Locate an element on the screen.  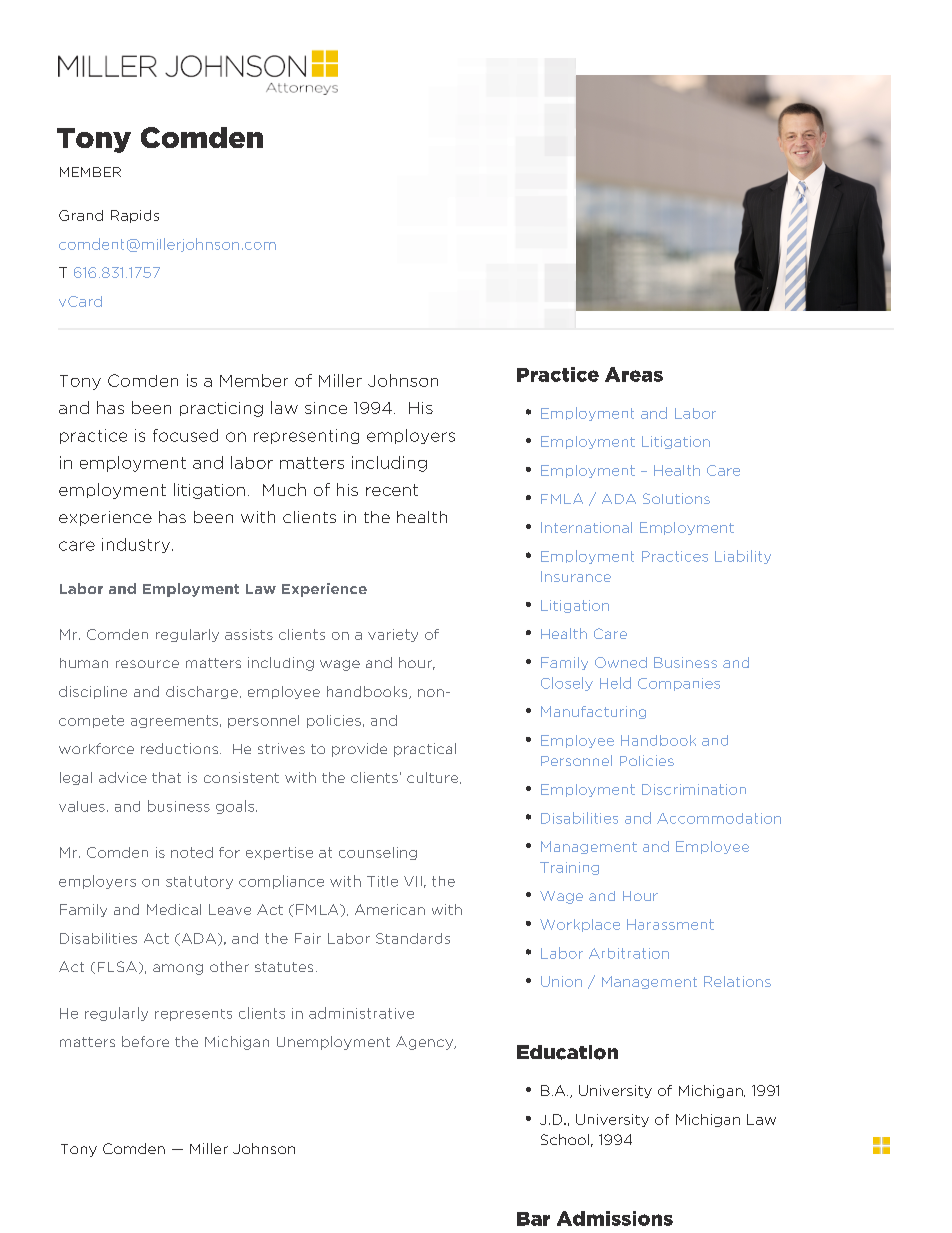
VII is located at coordinates (413, 881).
